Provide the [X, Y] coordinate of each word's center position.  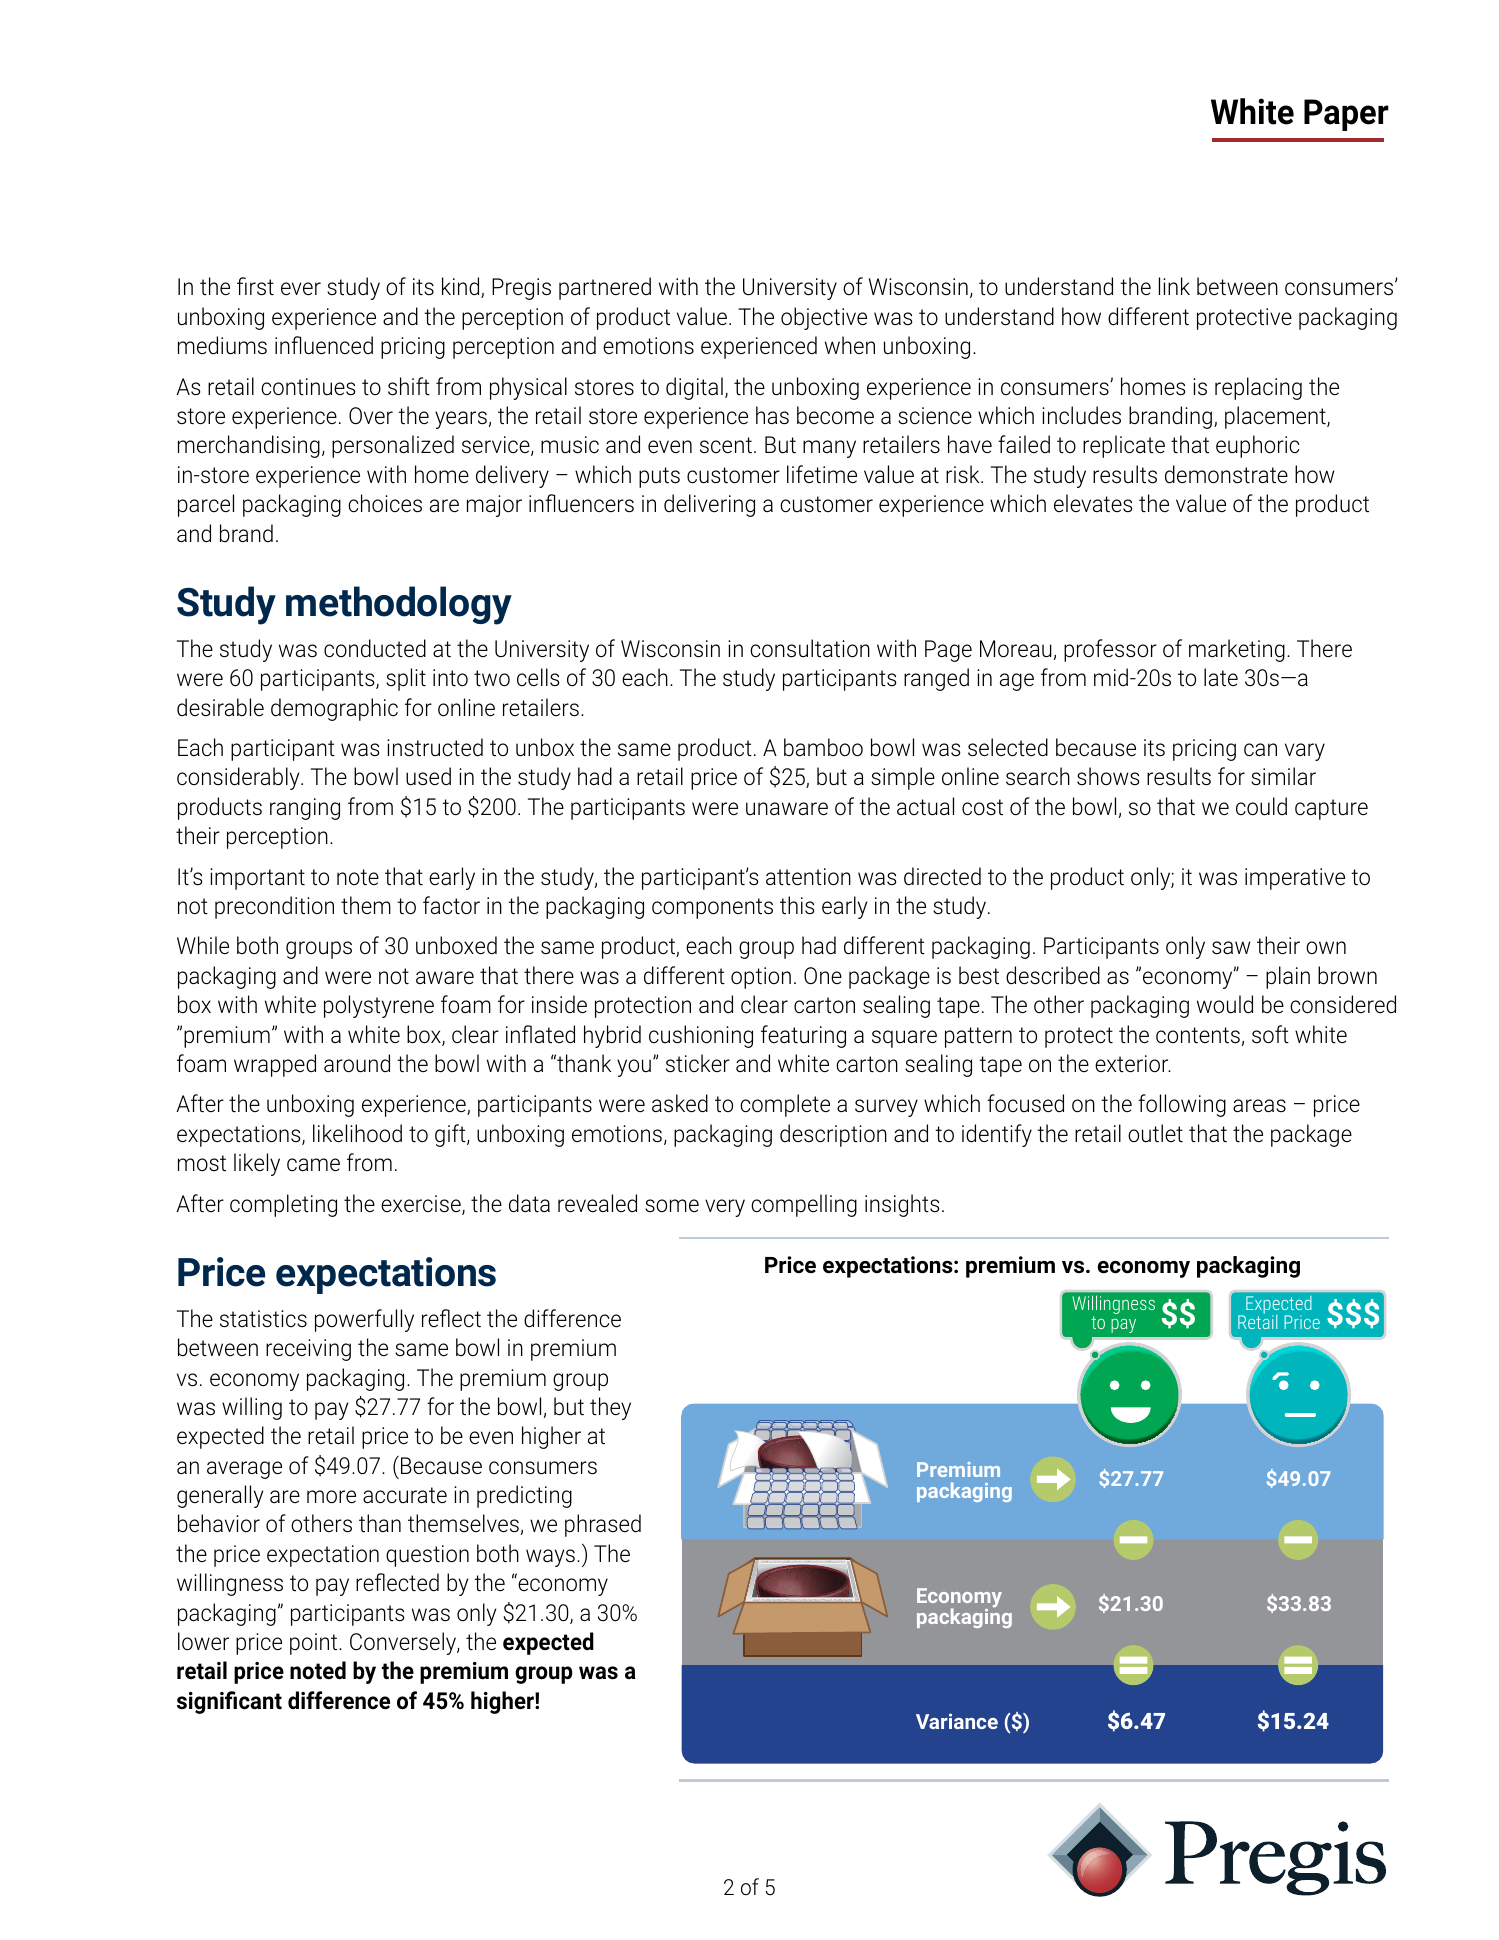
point [315, 1644]
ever [301, 288]
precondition [274, 907]
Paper [1346, 115]
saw [1231, 948]
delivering [709, 505]
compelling [804, 1205]
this [797, 905]
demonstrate [1226, 474]
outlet [1155, 1133]
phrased [603, 1525]
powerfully [364, 1320]
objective [824, 318]
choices [385, 503]
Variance [957, 1721]
